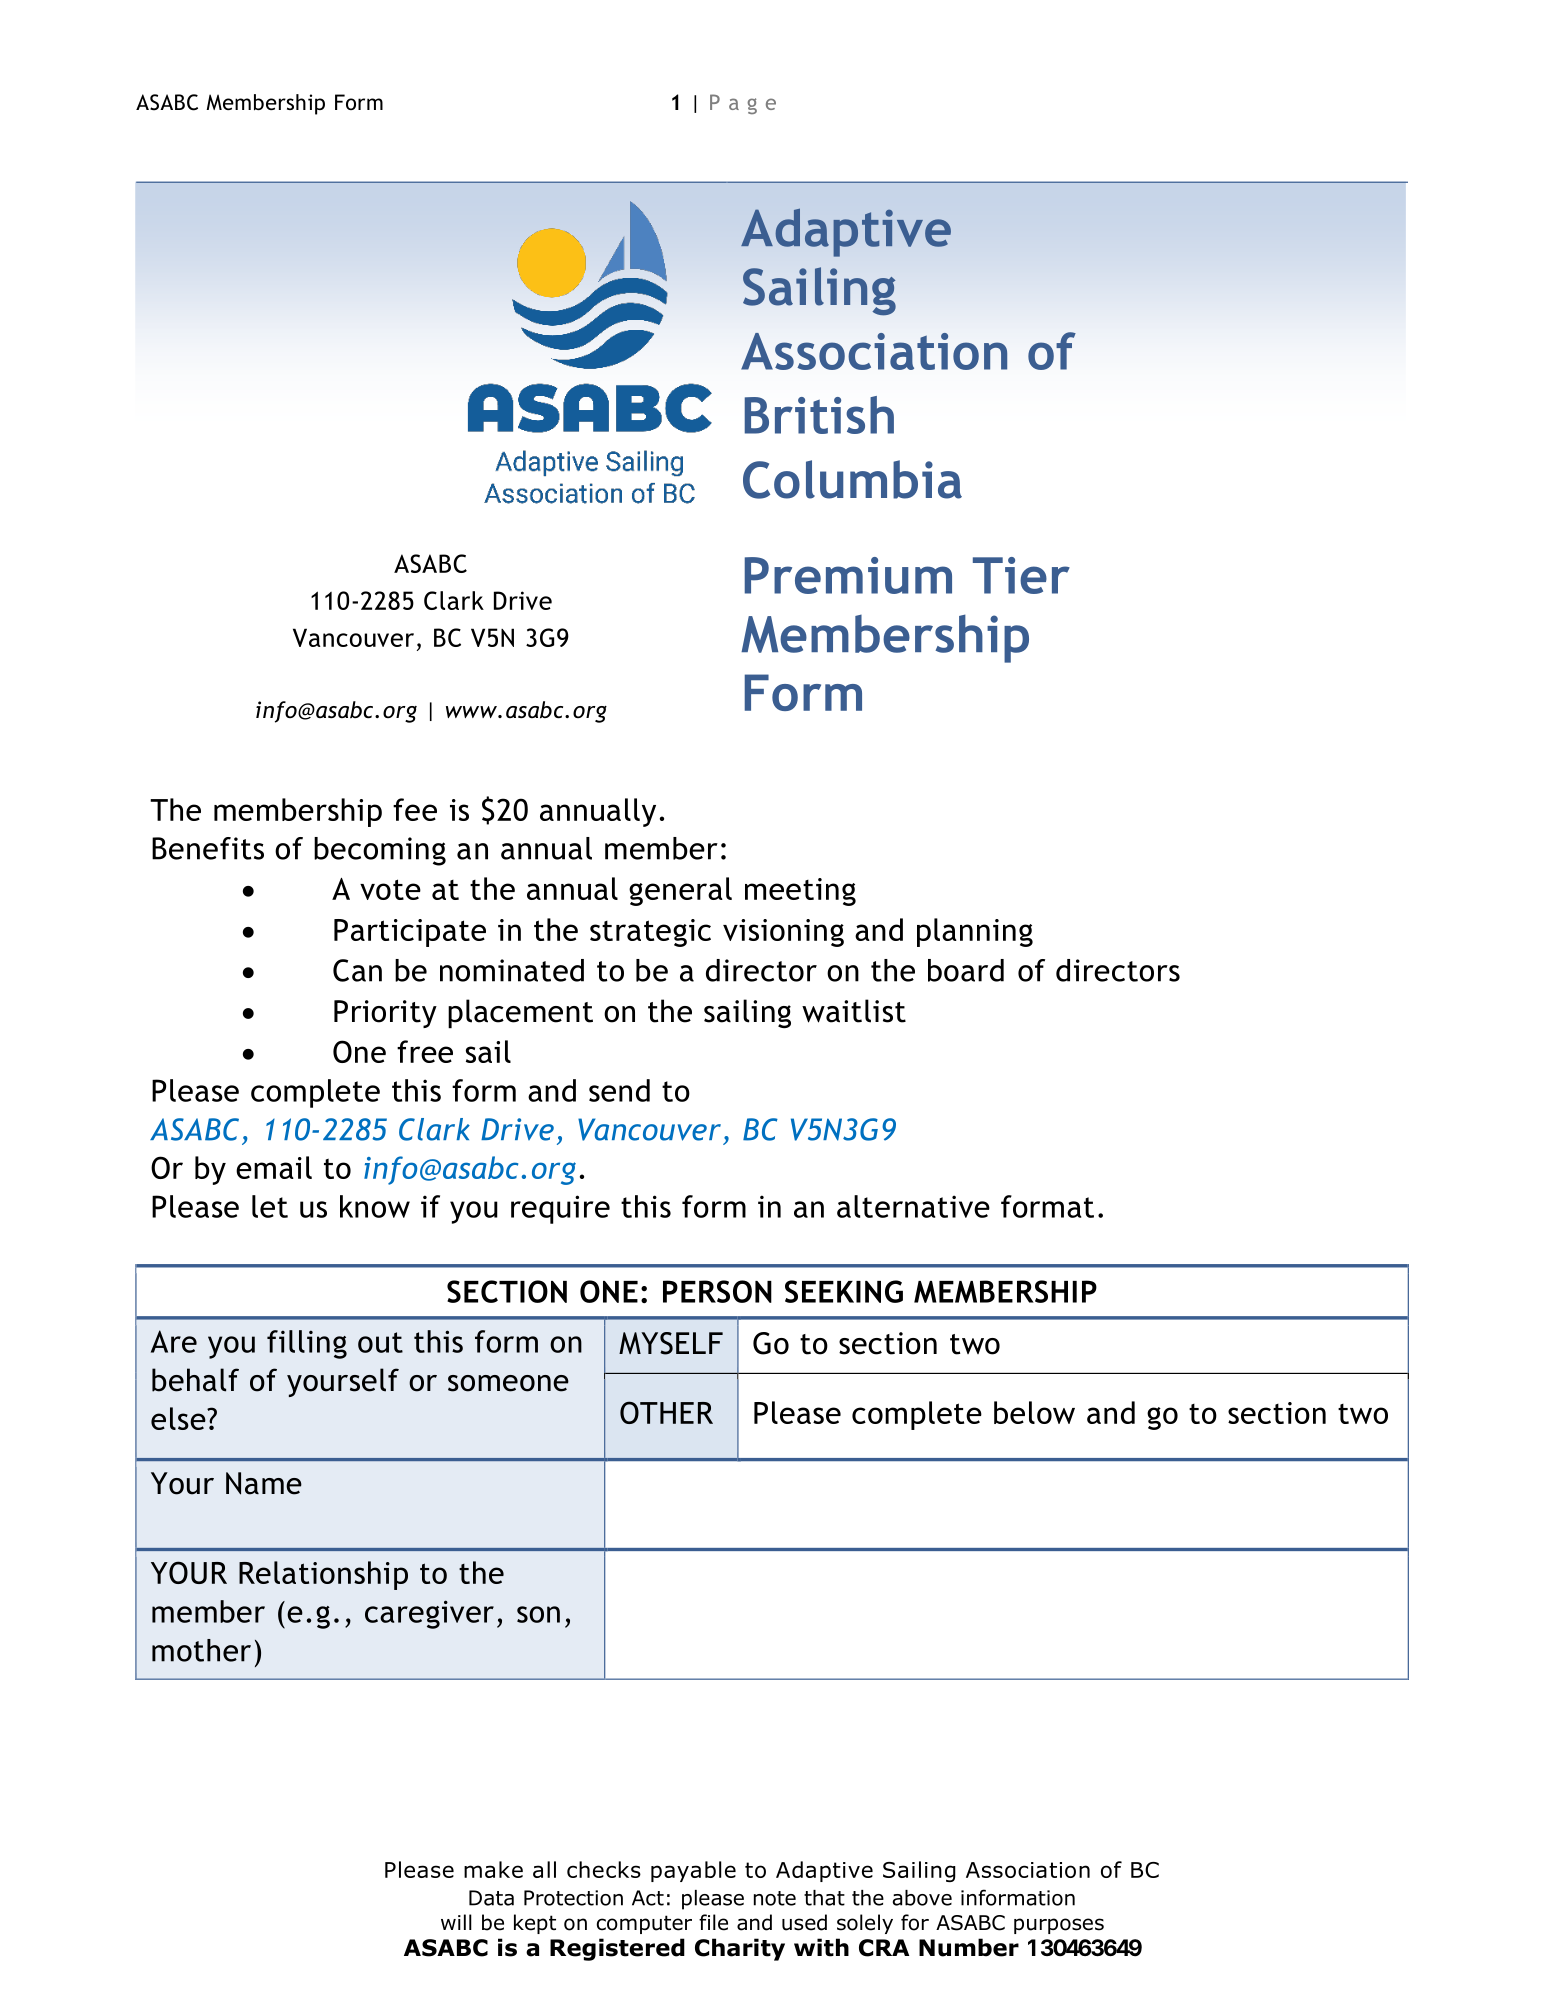 The image size is (1544, 1998). I want to click on will, so click(456, 1922).
